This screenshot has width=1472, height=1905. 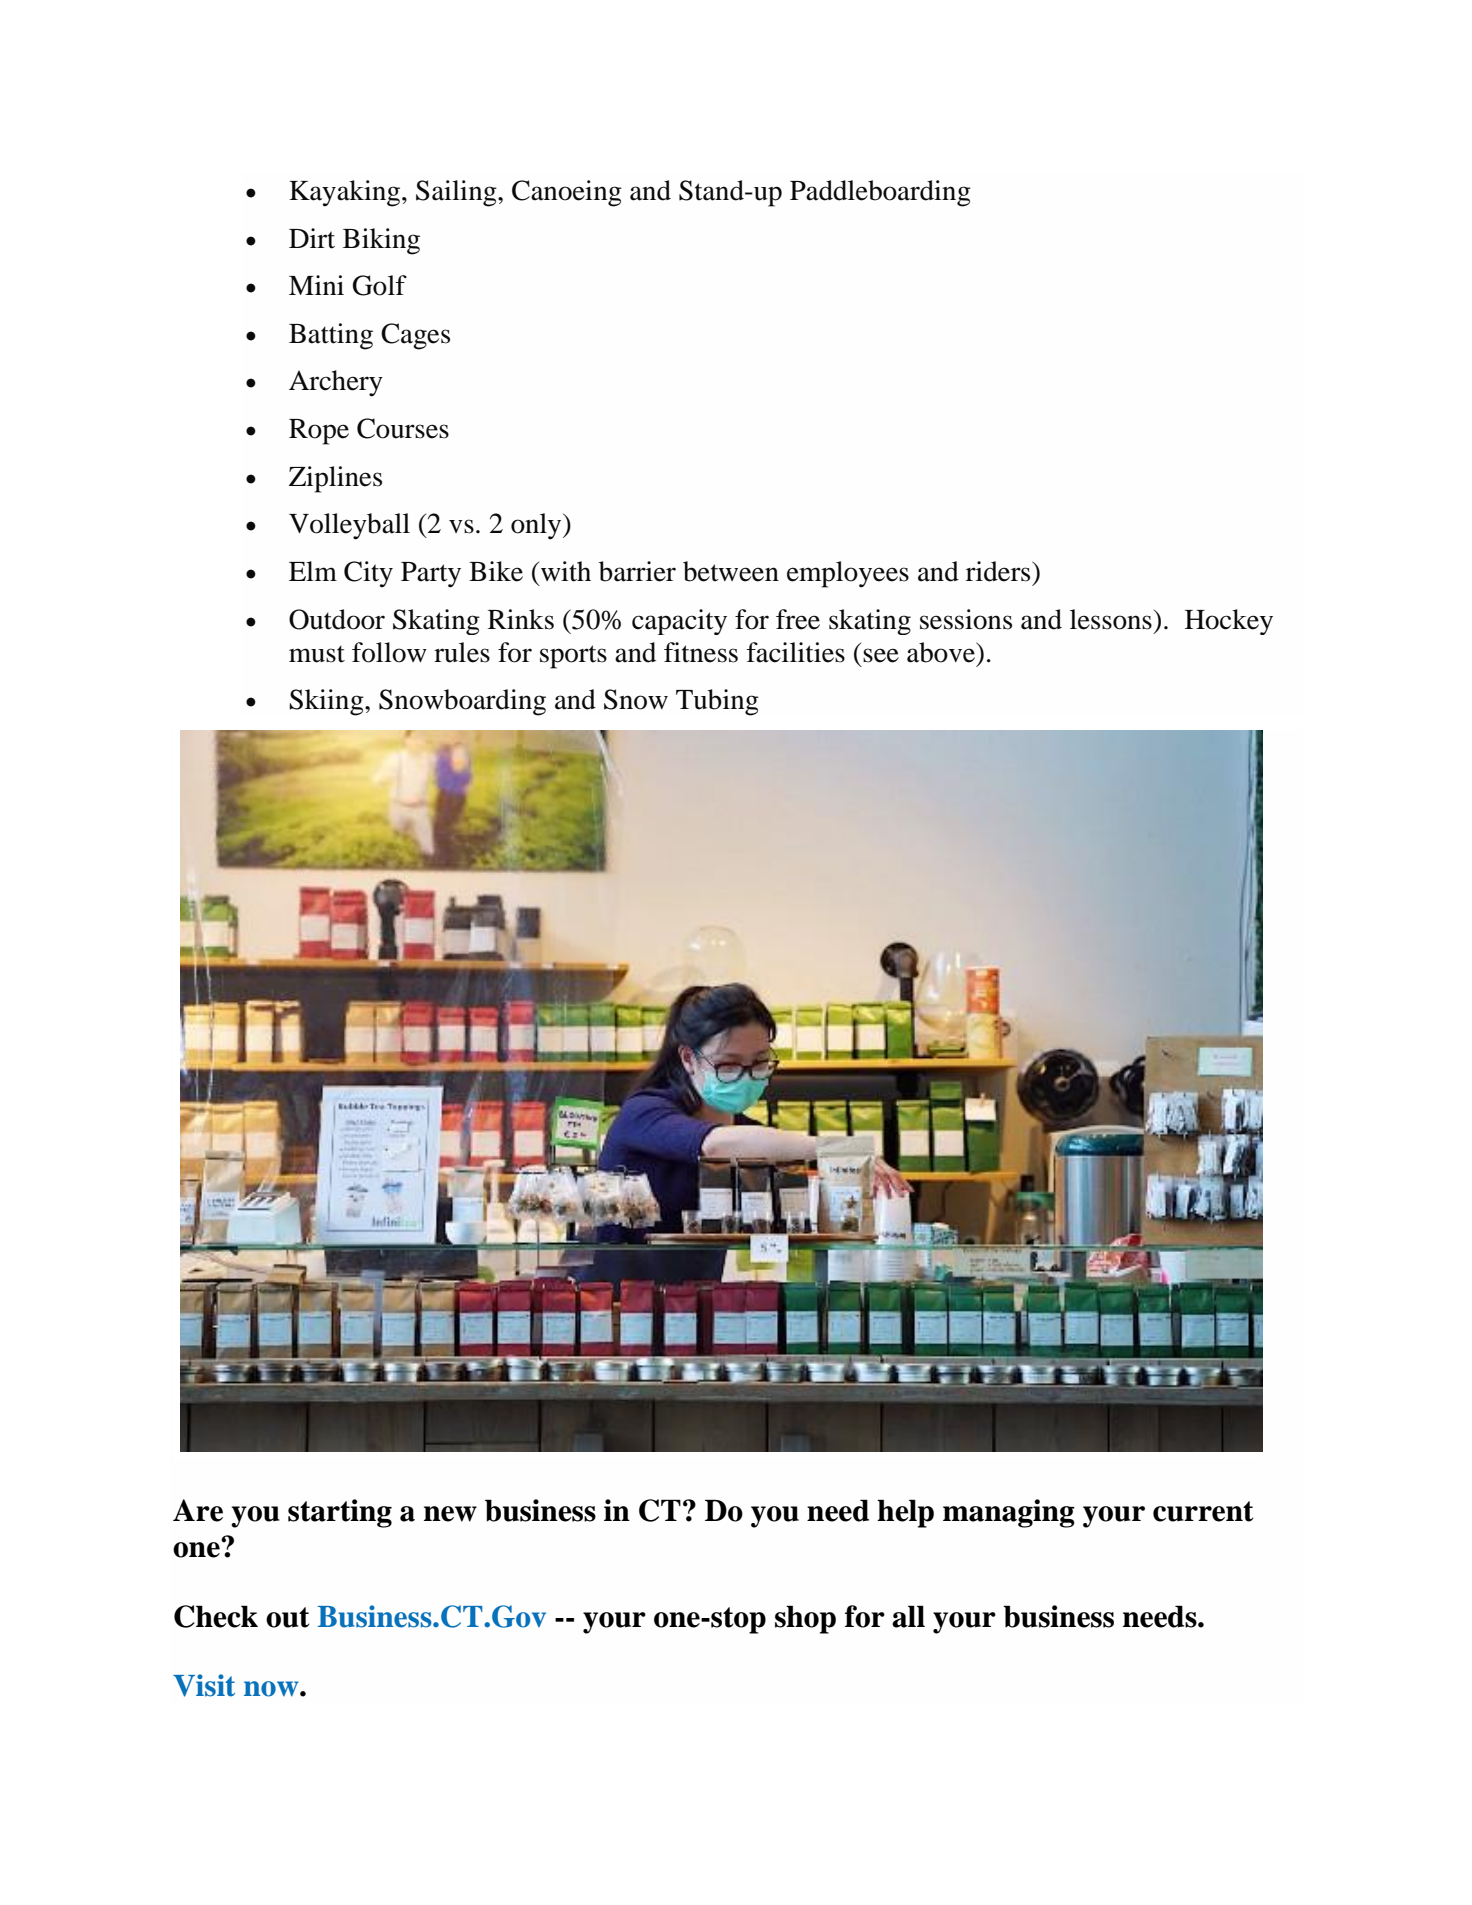 What do you see at coordinates (717, 702) in the screenshot?
I see `Tubing` at bounding box center [717, 702].
